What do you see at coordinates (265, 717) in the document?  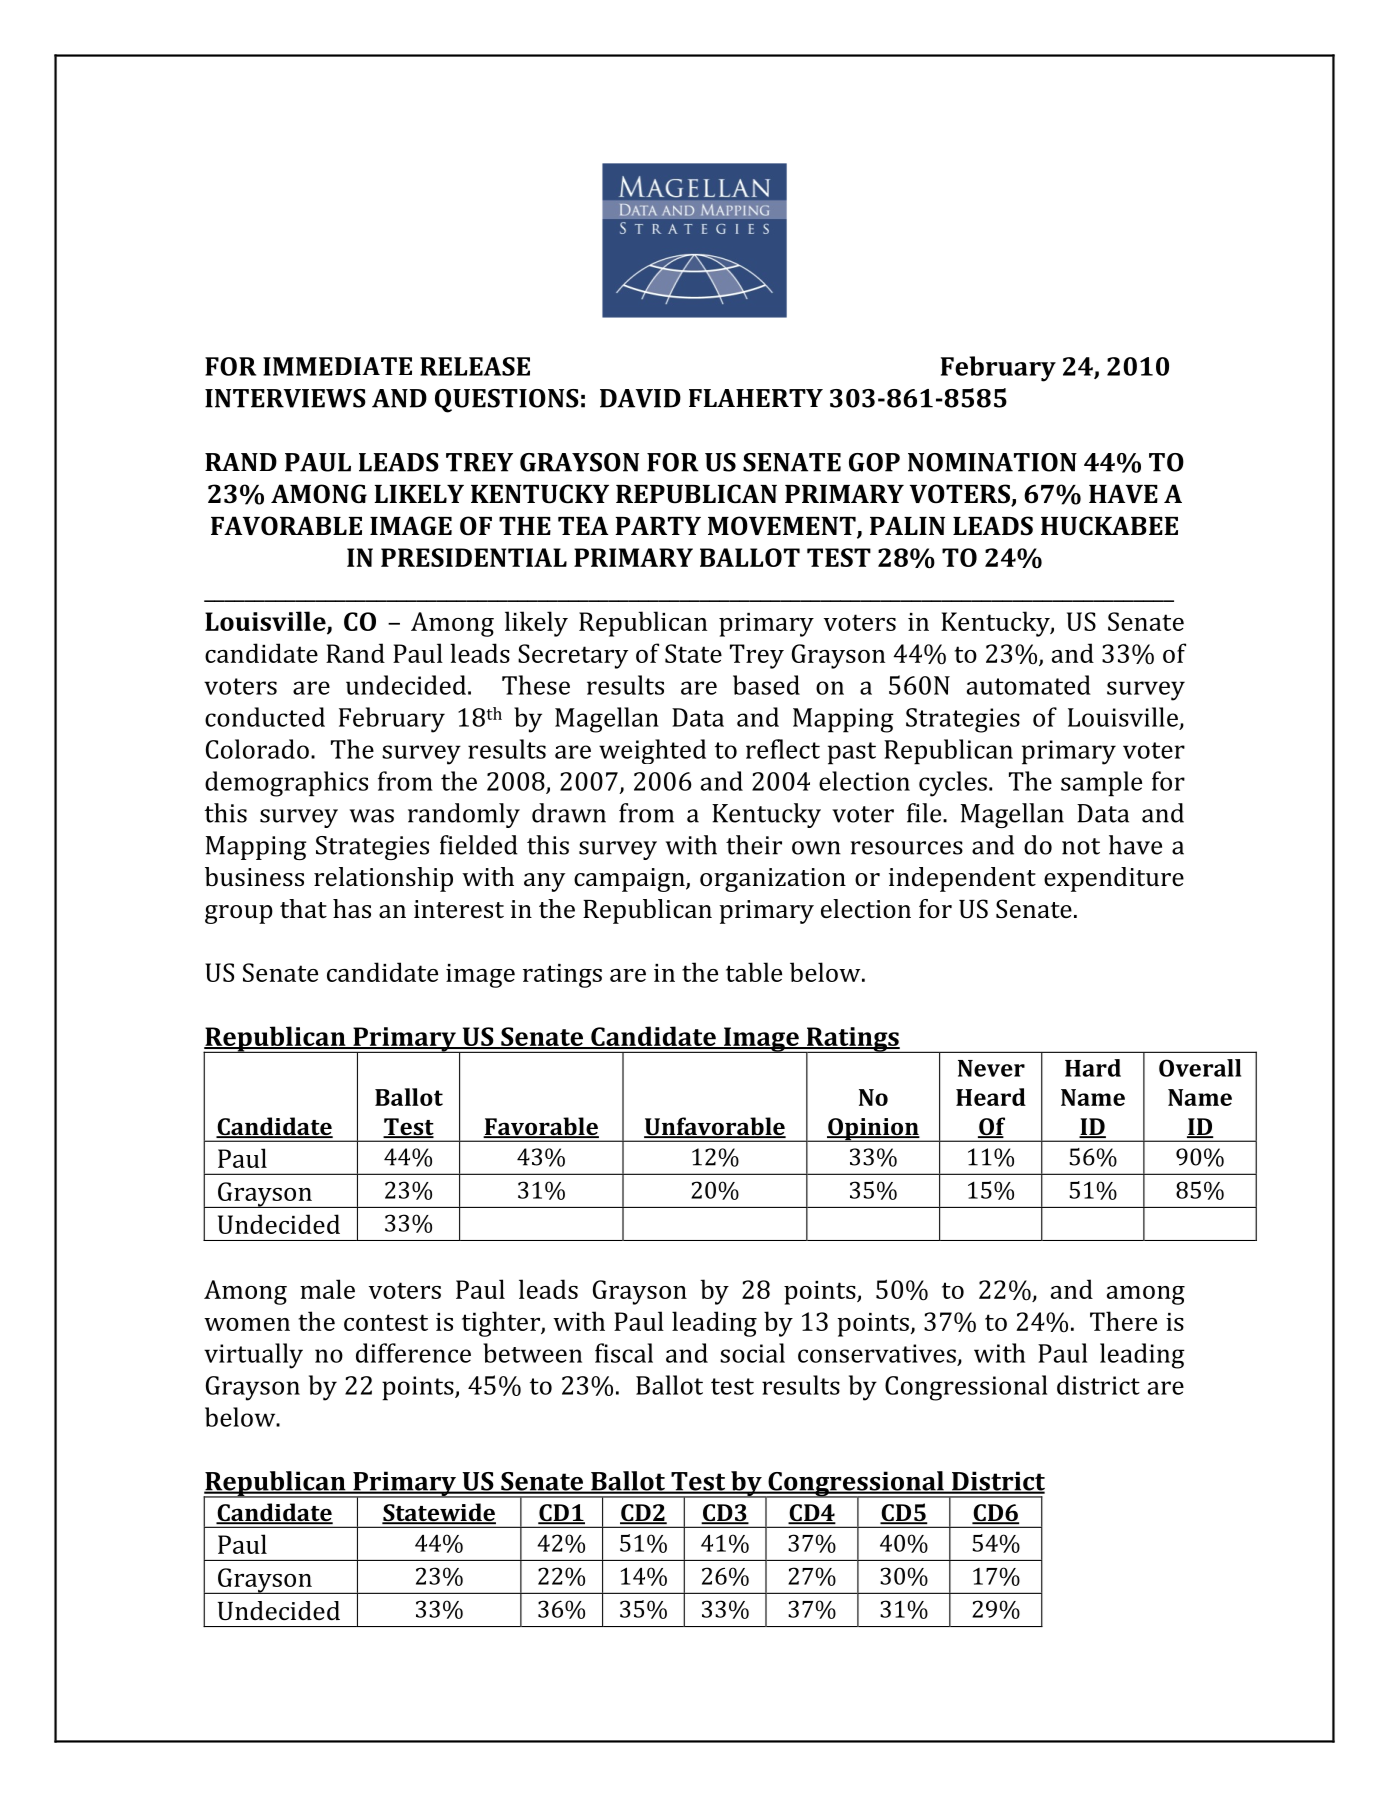 I see `conducted` at bounding box center [265, 717].
